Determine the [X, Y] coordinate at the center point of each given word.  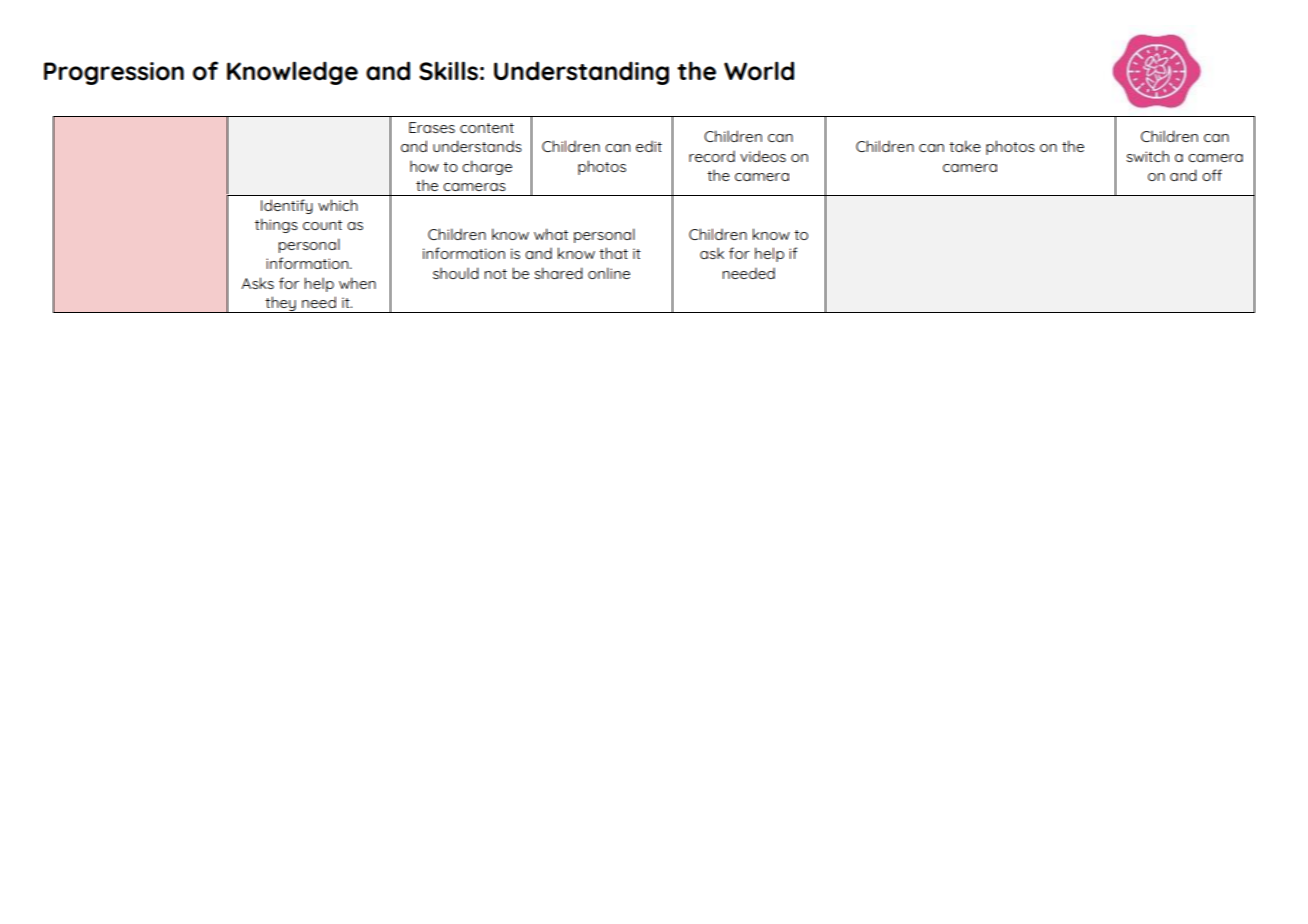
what [551, 234]
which [338, 205]
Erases [432, 127]
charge [487, 167]
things [276, 225]
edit [649, 146]
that [613, 253]
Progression [114, 73]
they [280, 304]
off [1212, 175]
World [759, 71]
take [965, 146]
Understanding [581, 73]
